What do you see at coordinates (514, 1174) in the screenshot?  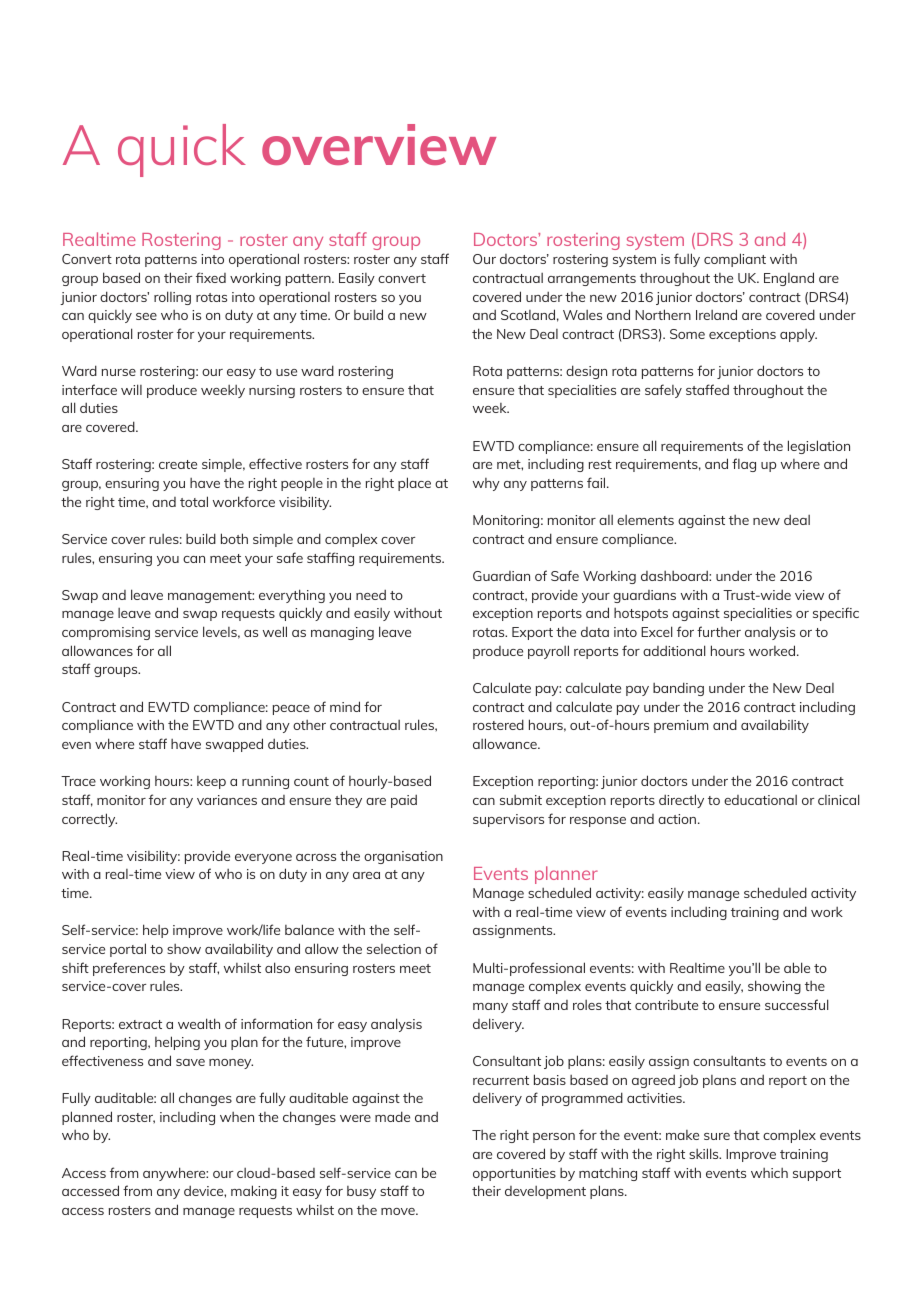 I see `opportunities` at bounding box center [514, 1174].
